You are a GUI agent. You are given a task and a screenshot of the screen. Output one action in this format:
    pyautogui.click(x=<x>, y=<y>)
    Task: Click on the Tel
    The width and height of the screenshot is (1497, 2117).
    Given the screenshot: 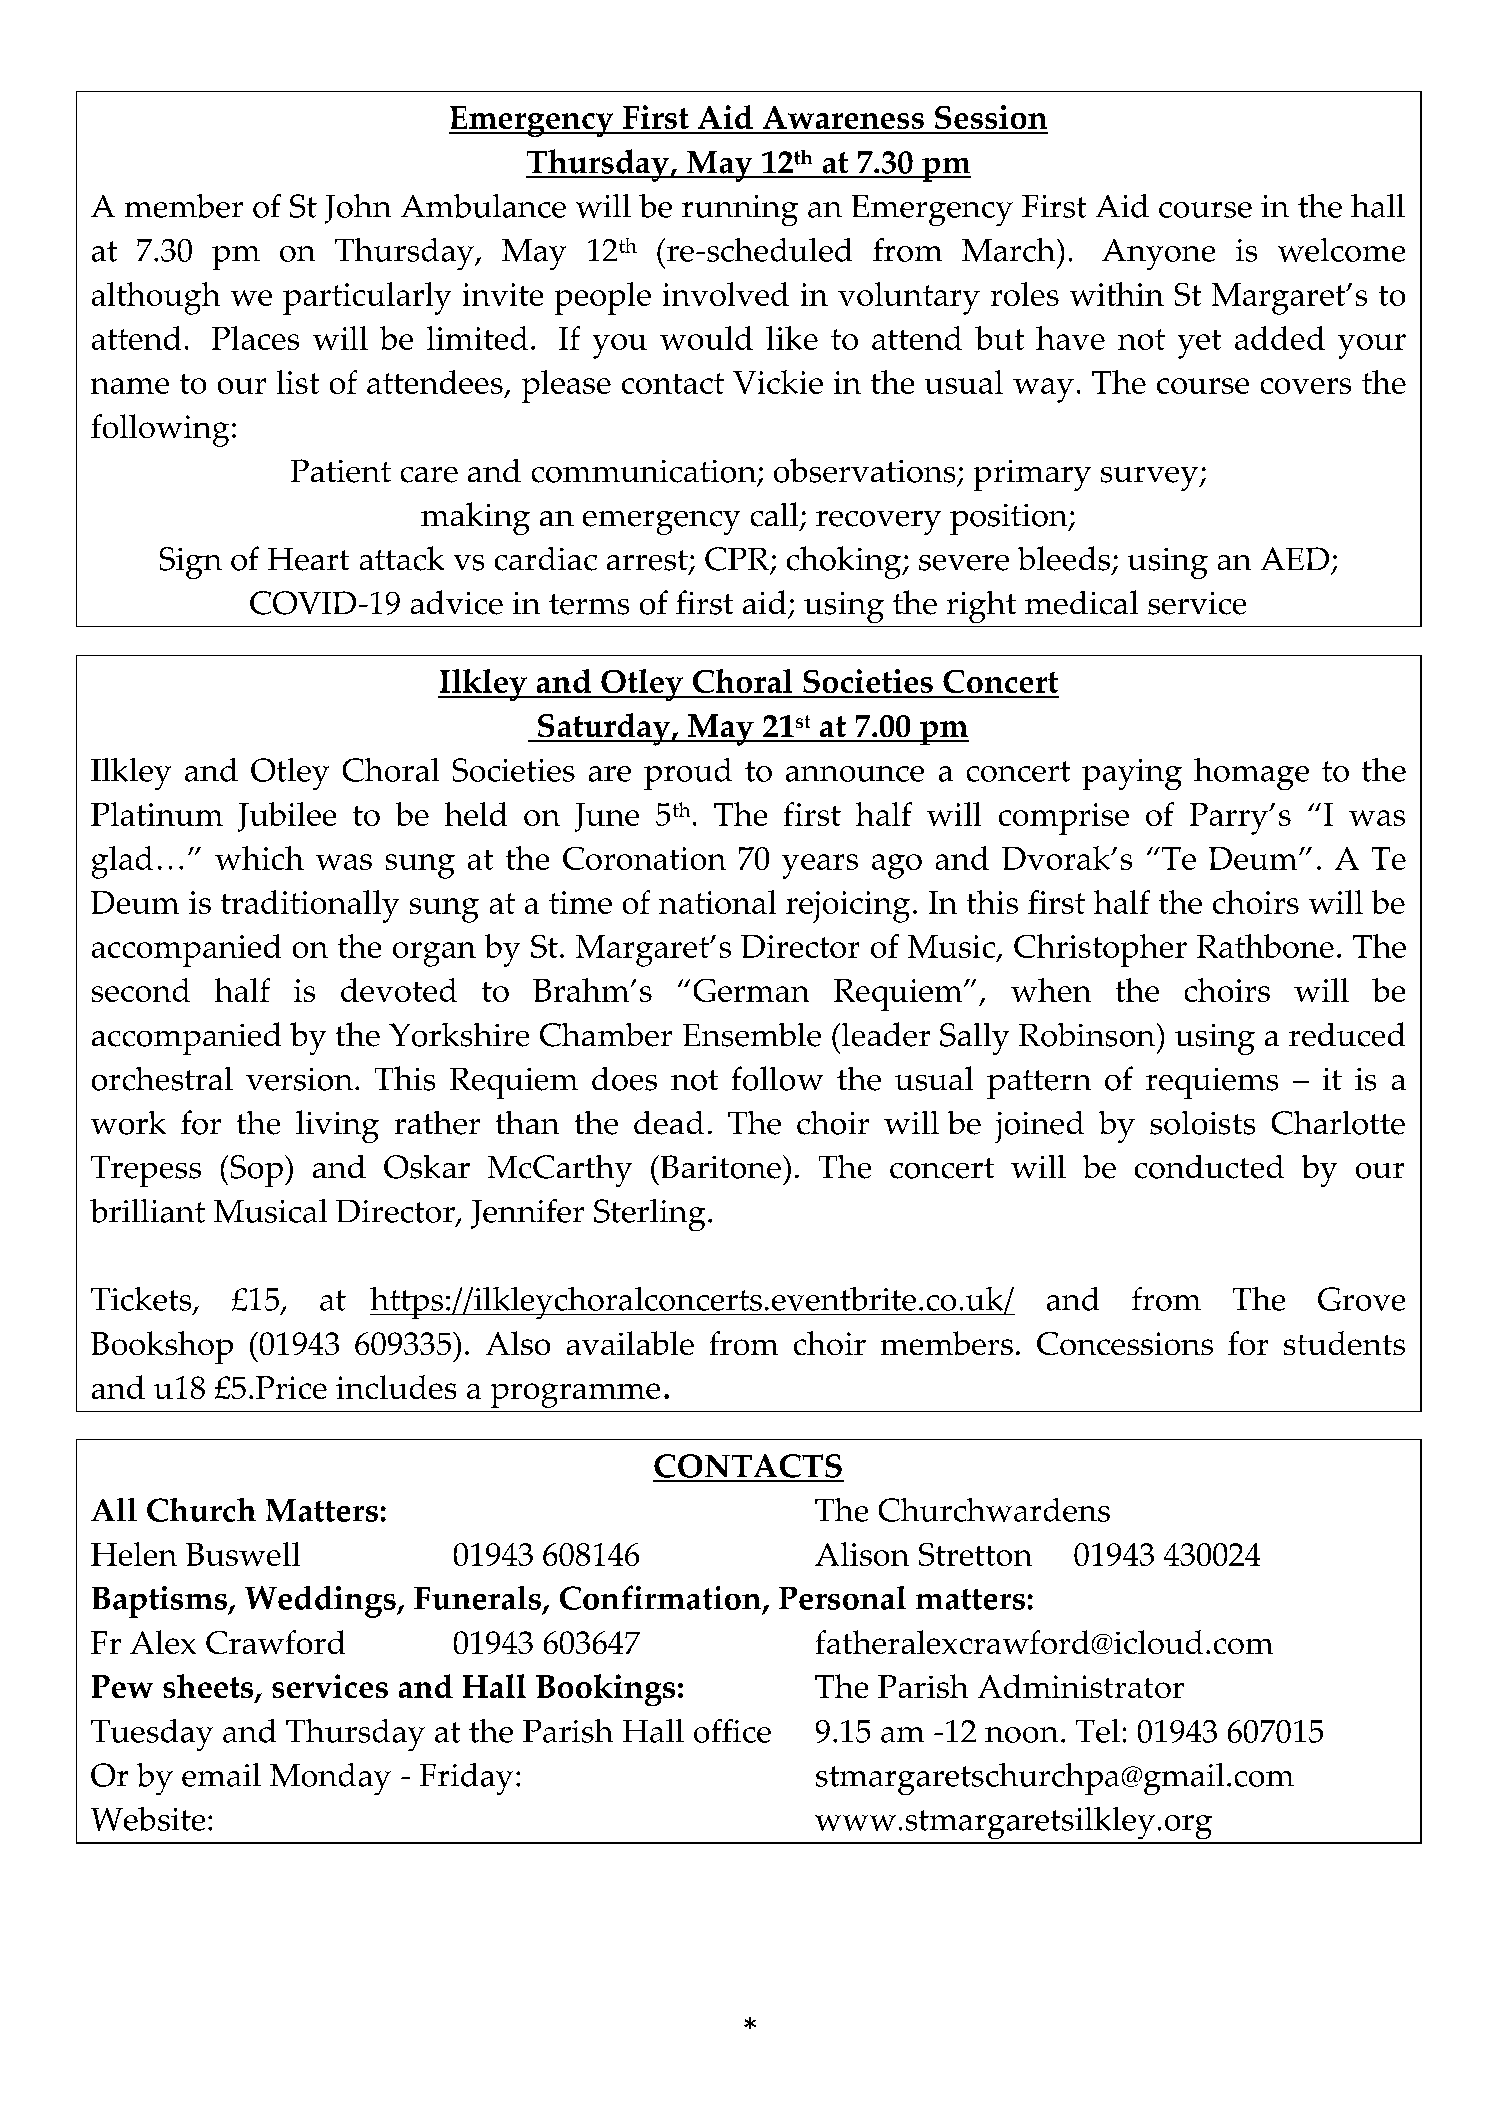 What is the action you would take?
    pyautogui.click(x=1098, y=1731)
